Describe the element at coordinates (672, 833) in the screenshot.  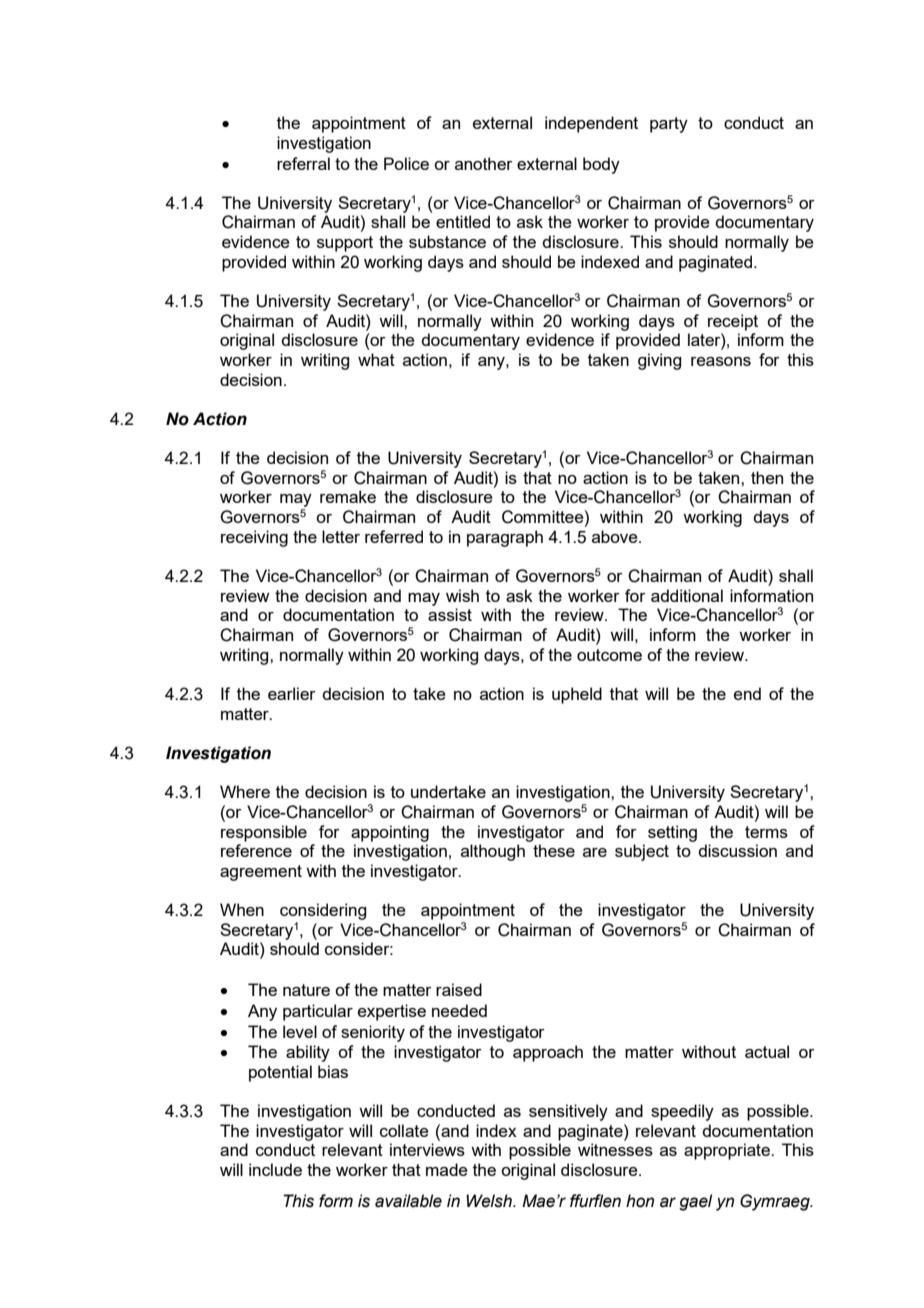
I see `setting` at that location.
